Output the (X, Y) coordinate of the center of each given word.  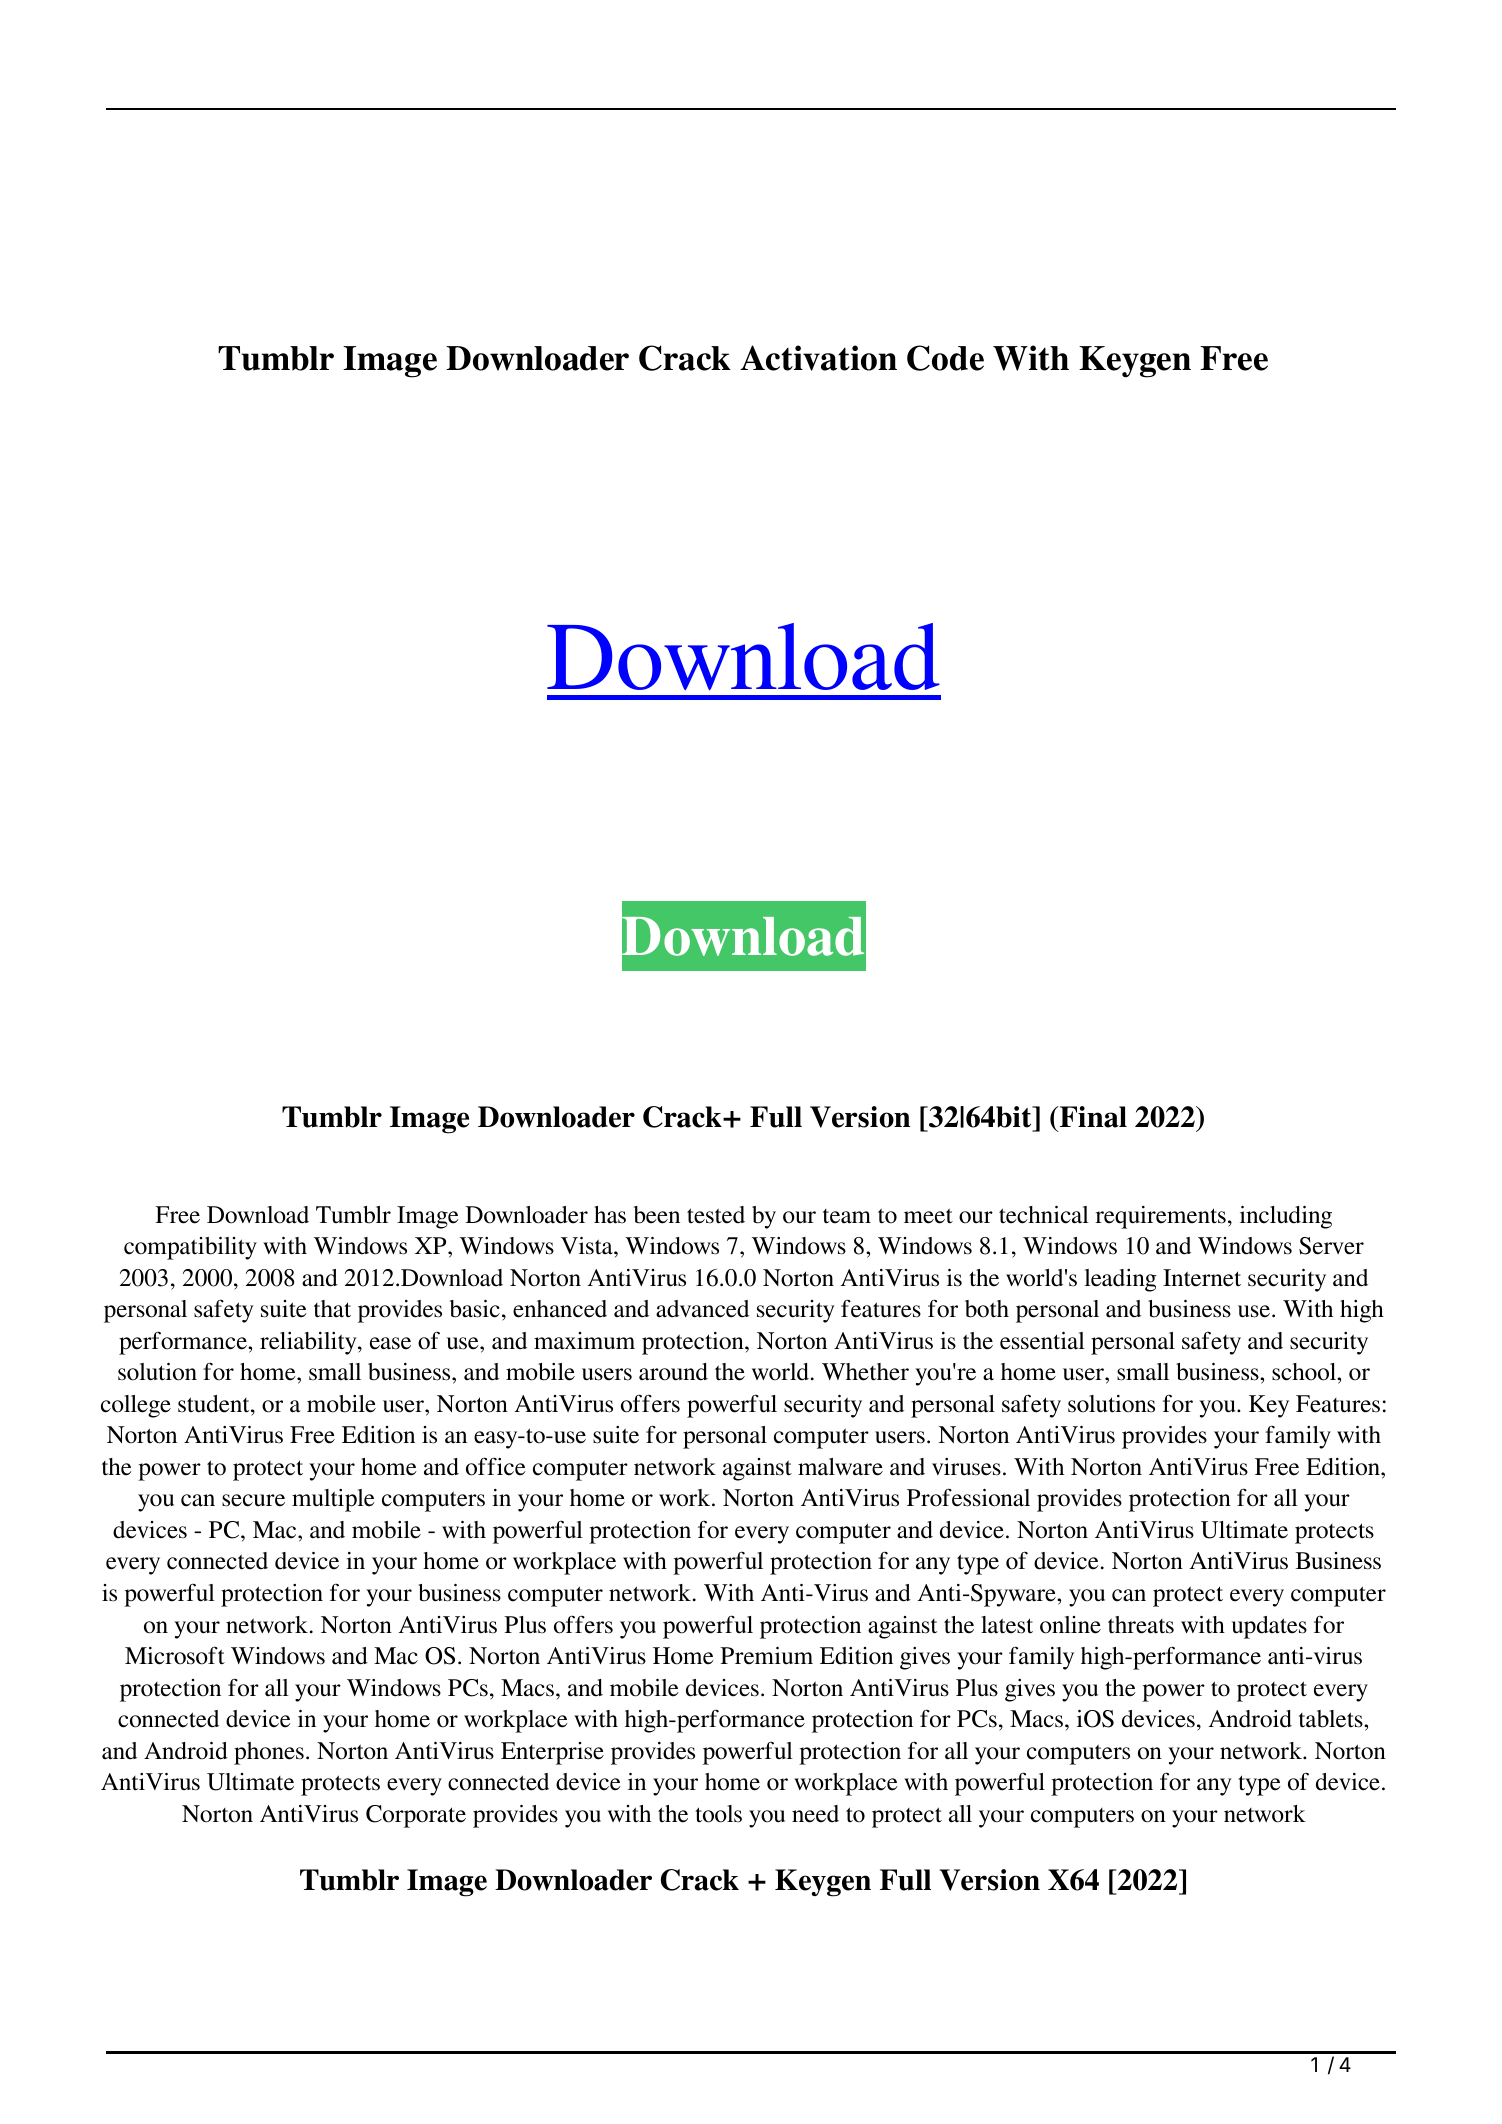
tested (716, 1215)
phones (269, 1753)
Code (945, 358)
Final (1092, 1117)
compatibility (190, 1248)
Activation (818, 358)
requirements (1160, 1217)
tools (718, 1814)
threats (1141, 1625)
